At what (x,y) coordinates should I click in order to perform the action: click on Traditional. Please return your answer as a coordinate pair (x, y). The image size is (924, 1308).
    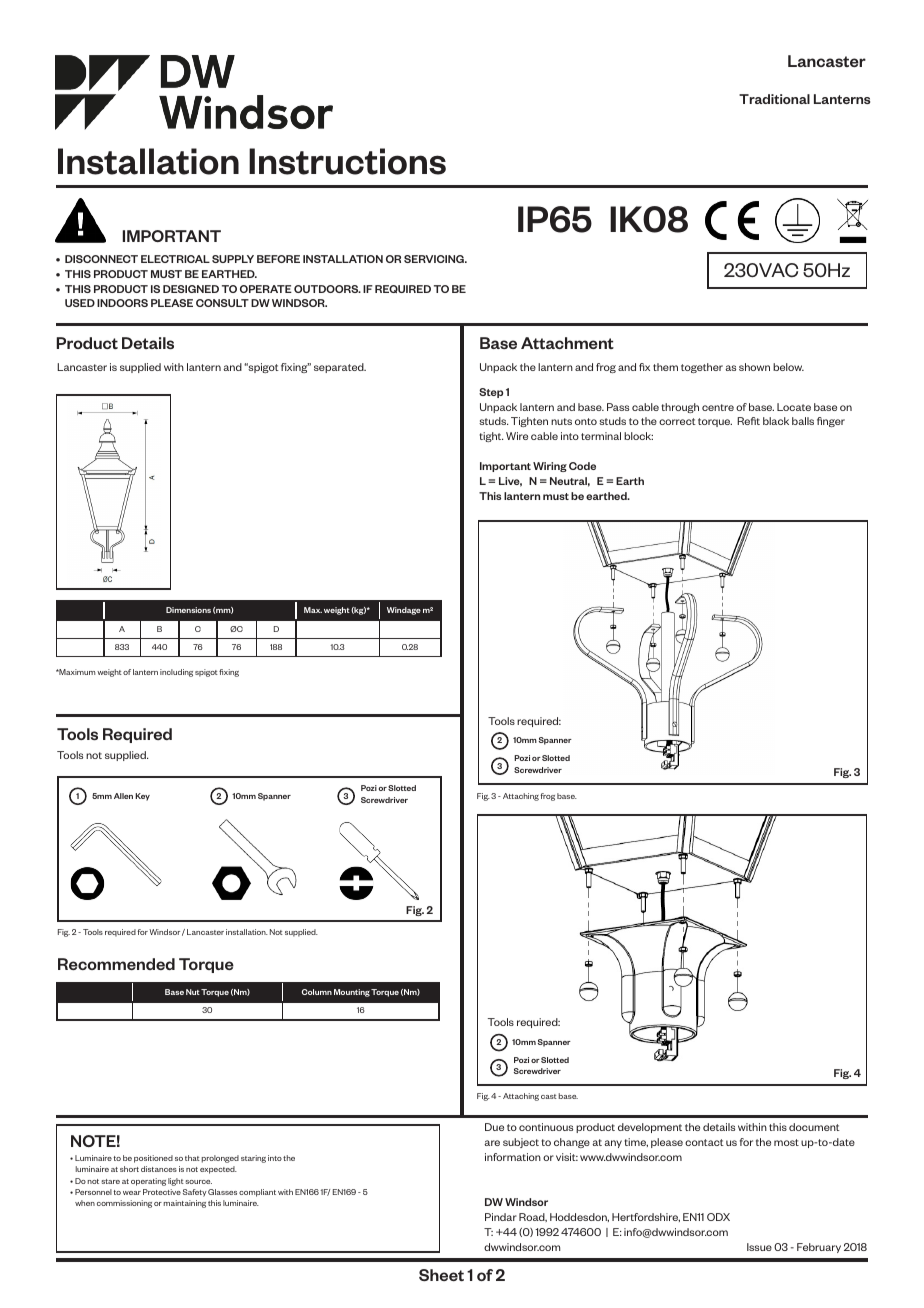
    Looking at the image, I should click on (774, 99).
